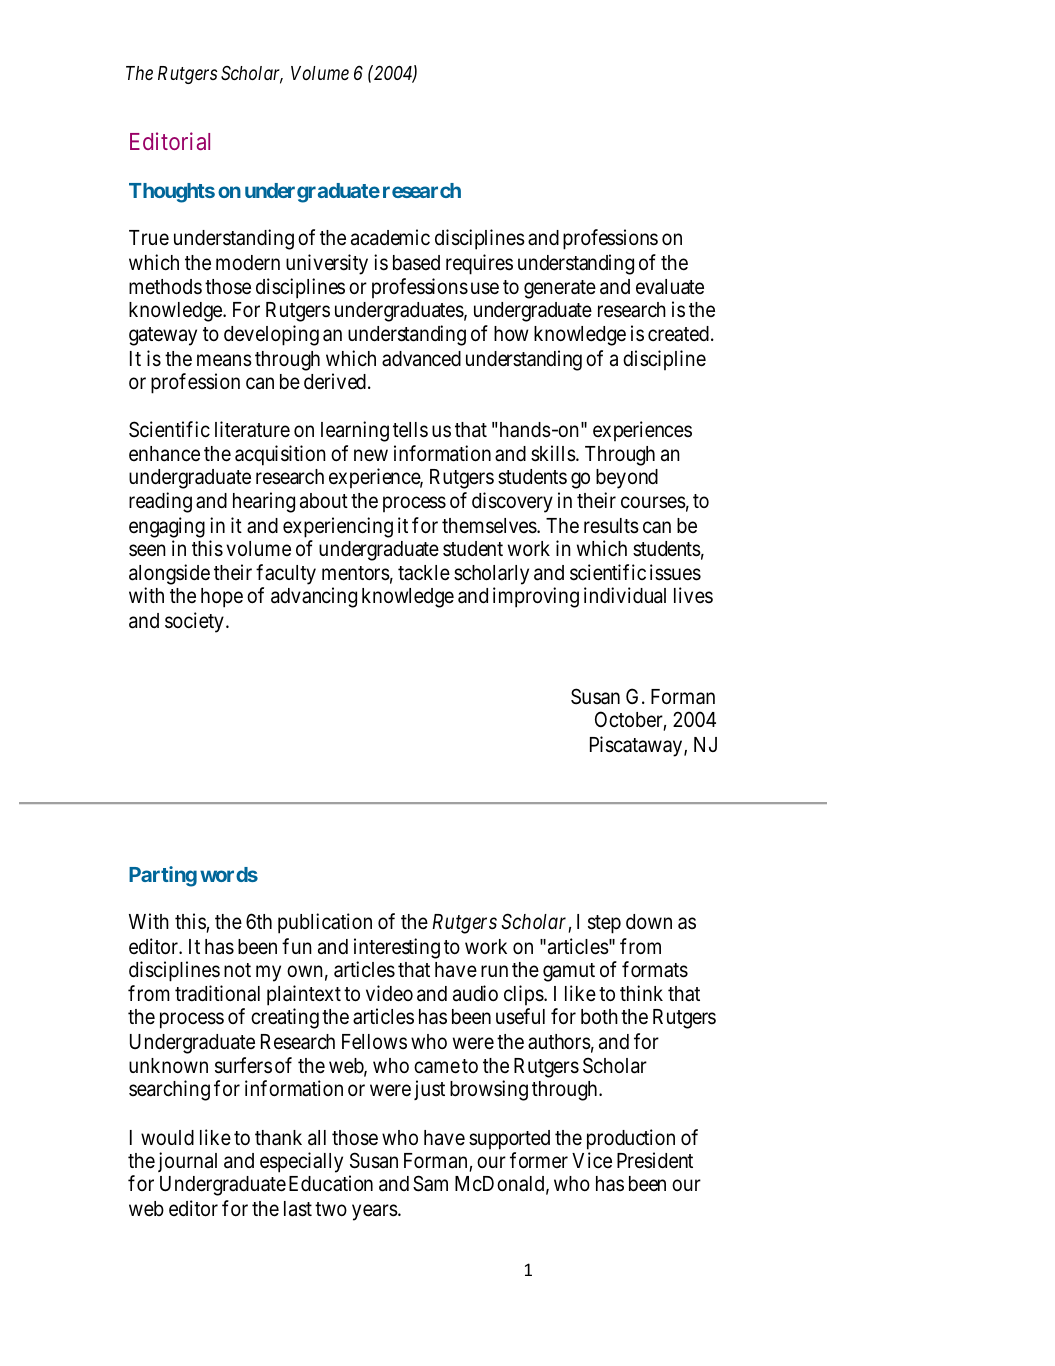 This screenshot has width=1055, height=1366. What do you see at coordinates (625, 595) in the screenshot?
I see `individual` at bounding box center [625, 595].
